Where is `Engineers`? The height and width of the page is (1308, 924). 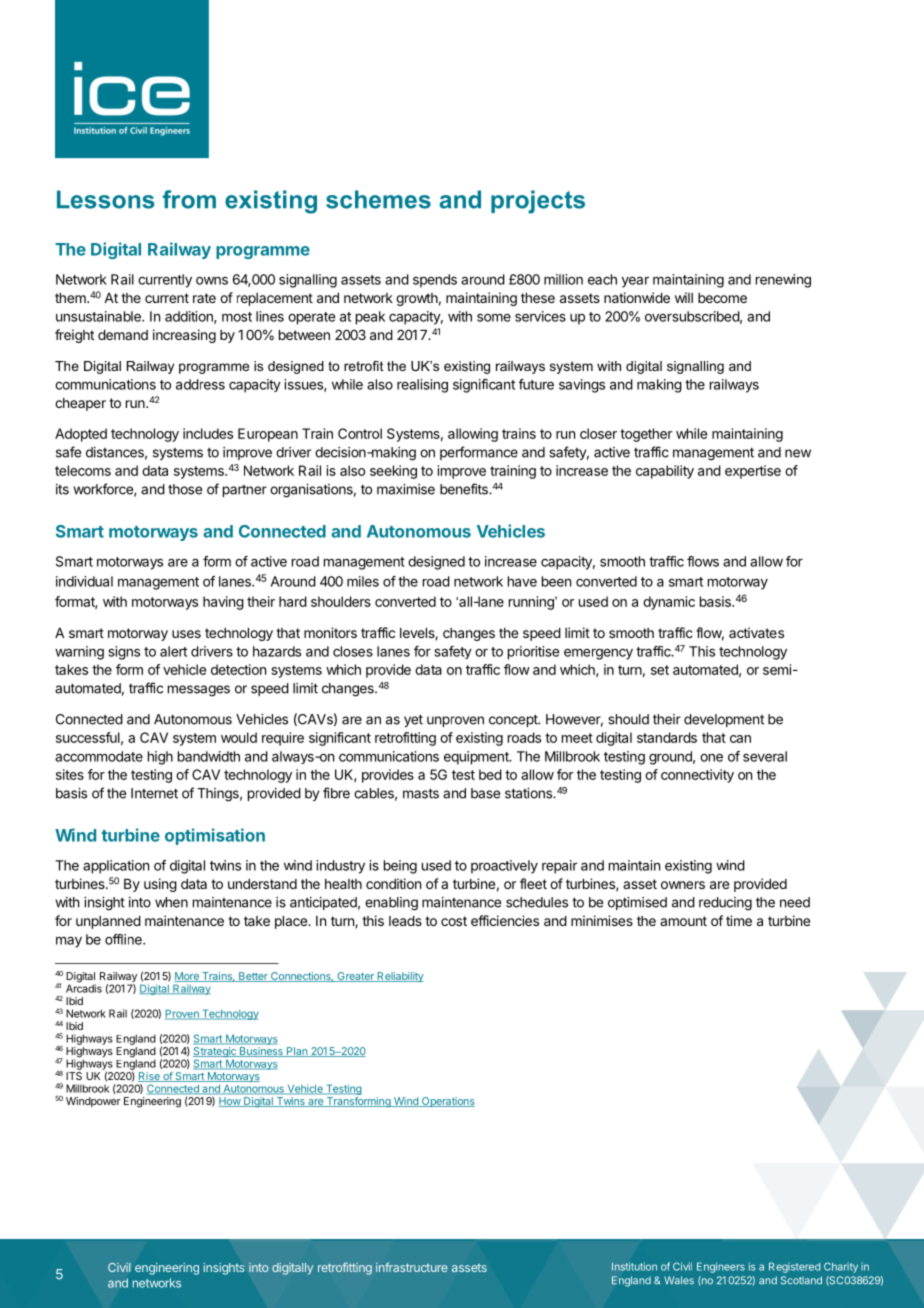
Engineers is located at coordinates (721, 1267).
